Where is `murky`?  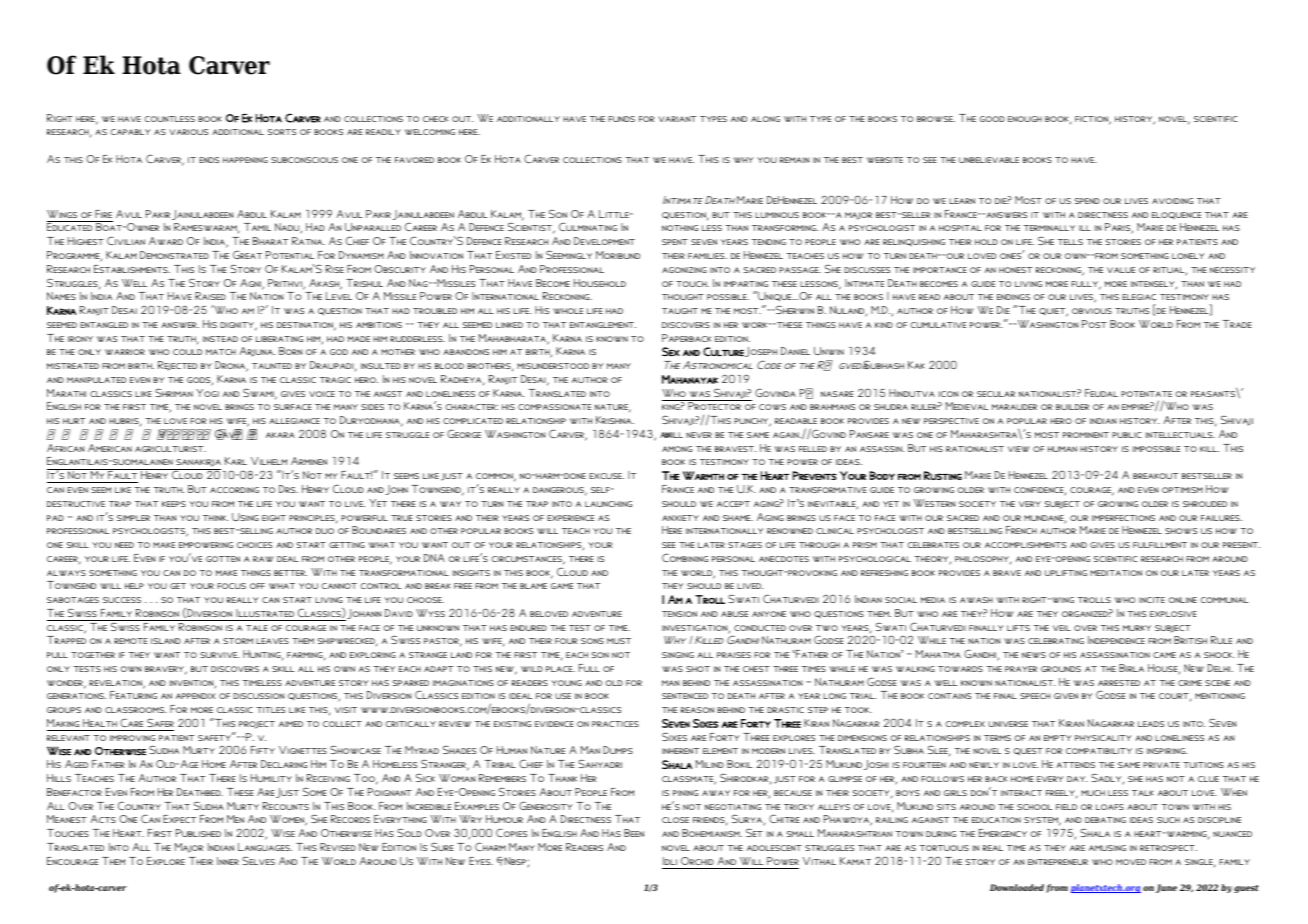
murky is located at coordinates (1137, 628).
